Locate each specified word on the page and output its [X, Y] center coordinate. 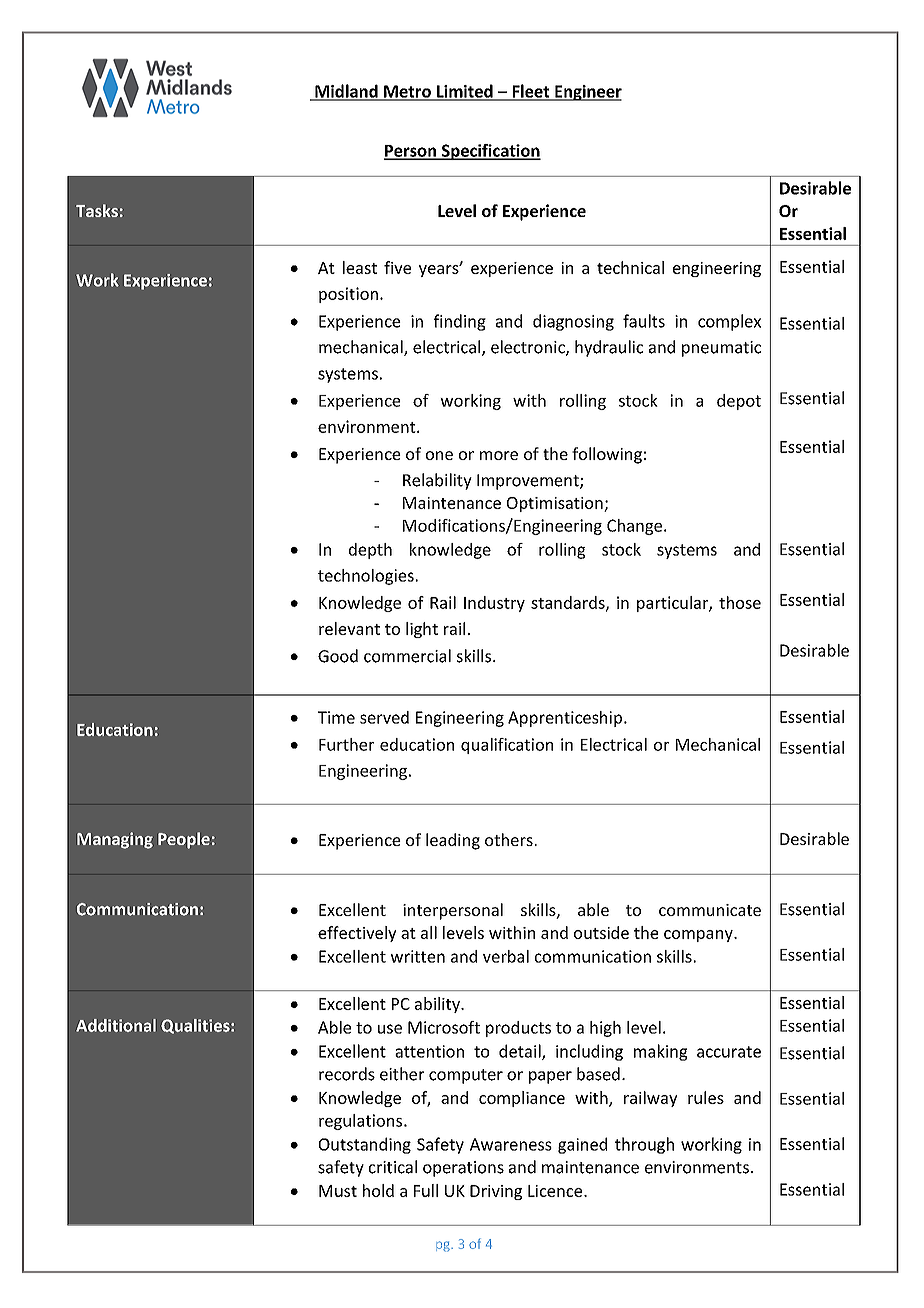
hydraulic [609, 348]
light [422, 630]
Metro [407, 92]
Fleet [531, 92]
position [348, 295]
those [740, 602]
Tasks [97, 210]
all [429, 932]
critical [393, 1167]
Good [338, 656]
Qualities [196, 1026]
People [184, 840]
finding [459, 322]
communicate [710, 910]
